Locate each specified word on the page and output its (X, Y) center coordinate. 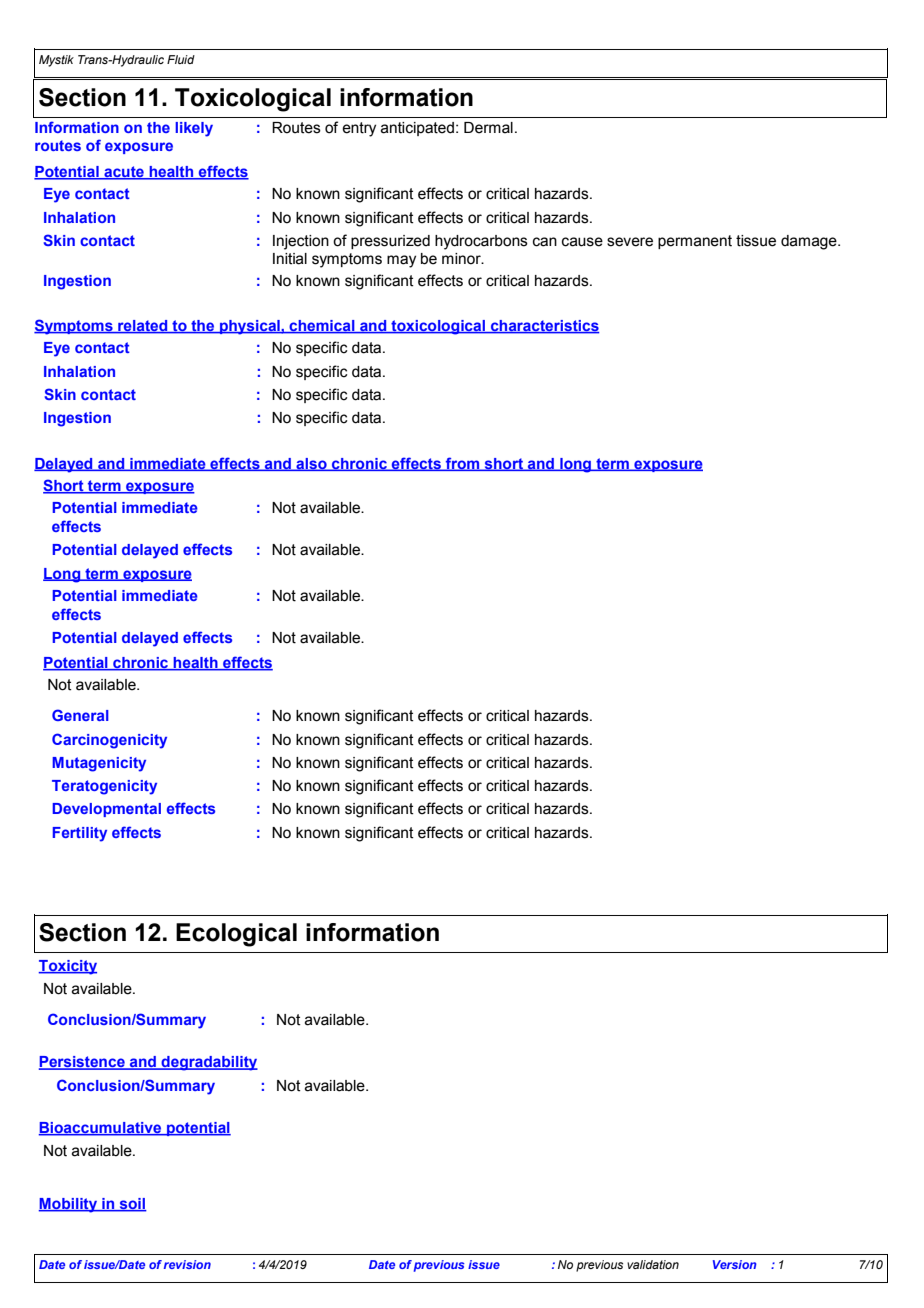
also (311, 464)
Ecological (236, 935)
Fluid (181, 59)
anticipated (417, 129)
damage (810, 242)
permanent (695, 242)
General (80, 715)
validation (653, 1264)
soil (132, 1205)
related (143, 327)
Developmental (106, 810)
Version (735, 1264)
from (463, 464)
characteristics (544, 327)
